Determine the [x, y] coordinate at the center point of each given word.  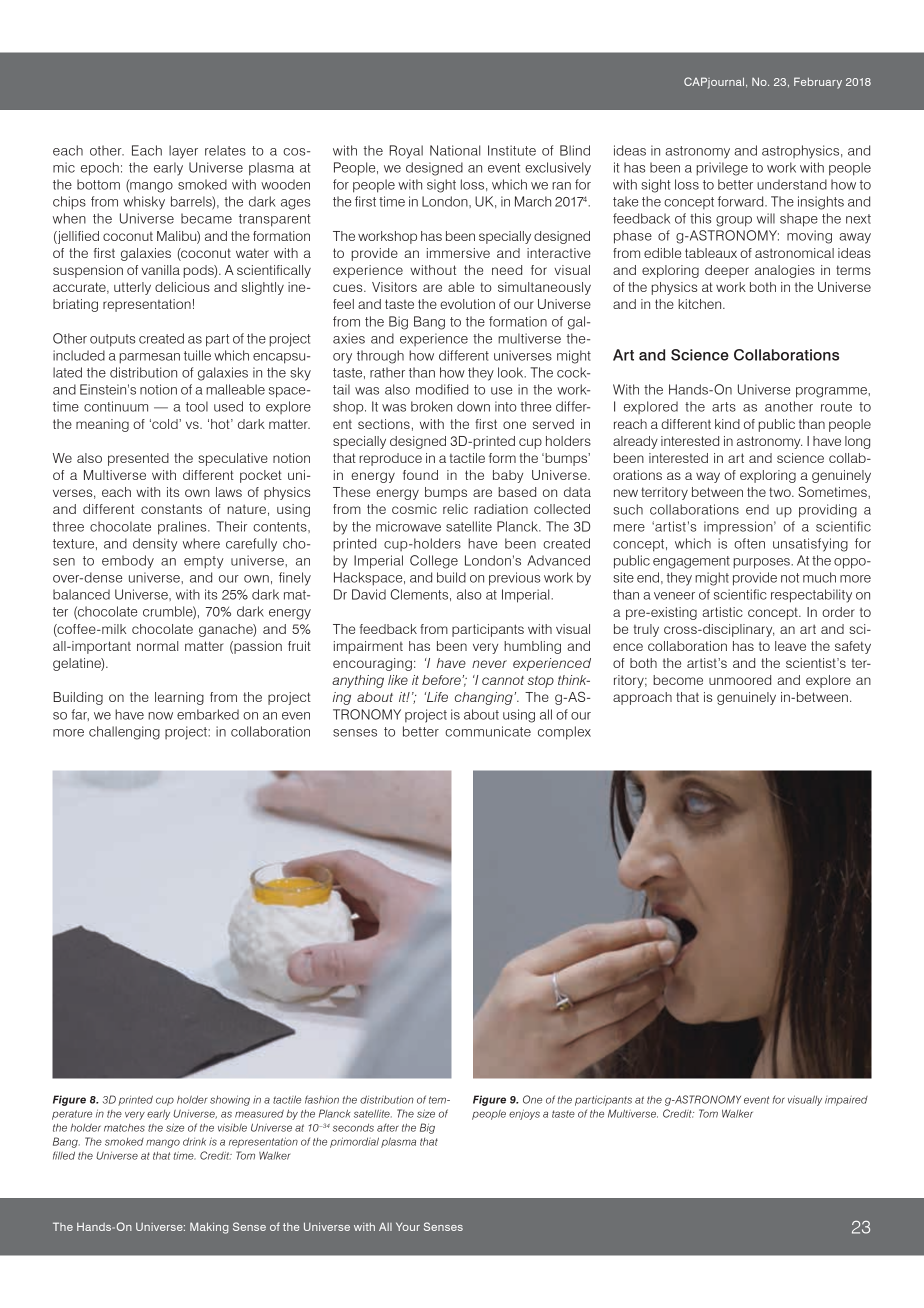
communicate [488, 731]
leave [790, 646]
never [489, 664]
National [455, 150]
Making [209, 1228]
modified [442, 389]
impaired [846, 1101]
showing [230, 1100]
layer [183, 152]
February [818, 83]
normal [157, 646]
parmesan [149, 358]
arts [724, 407]
